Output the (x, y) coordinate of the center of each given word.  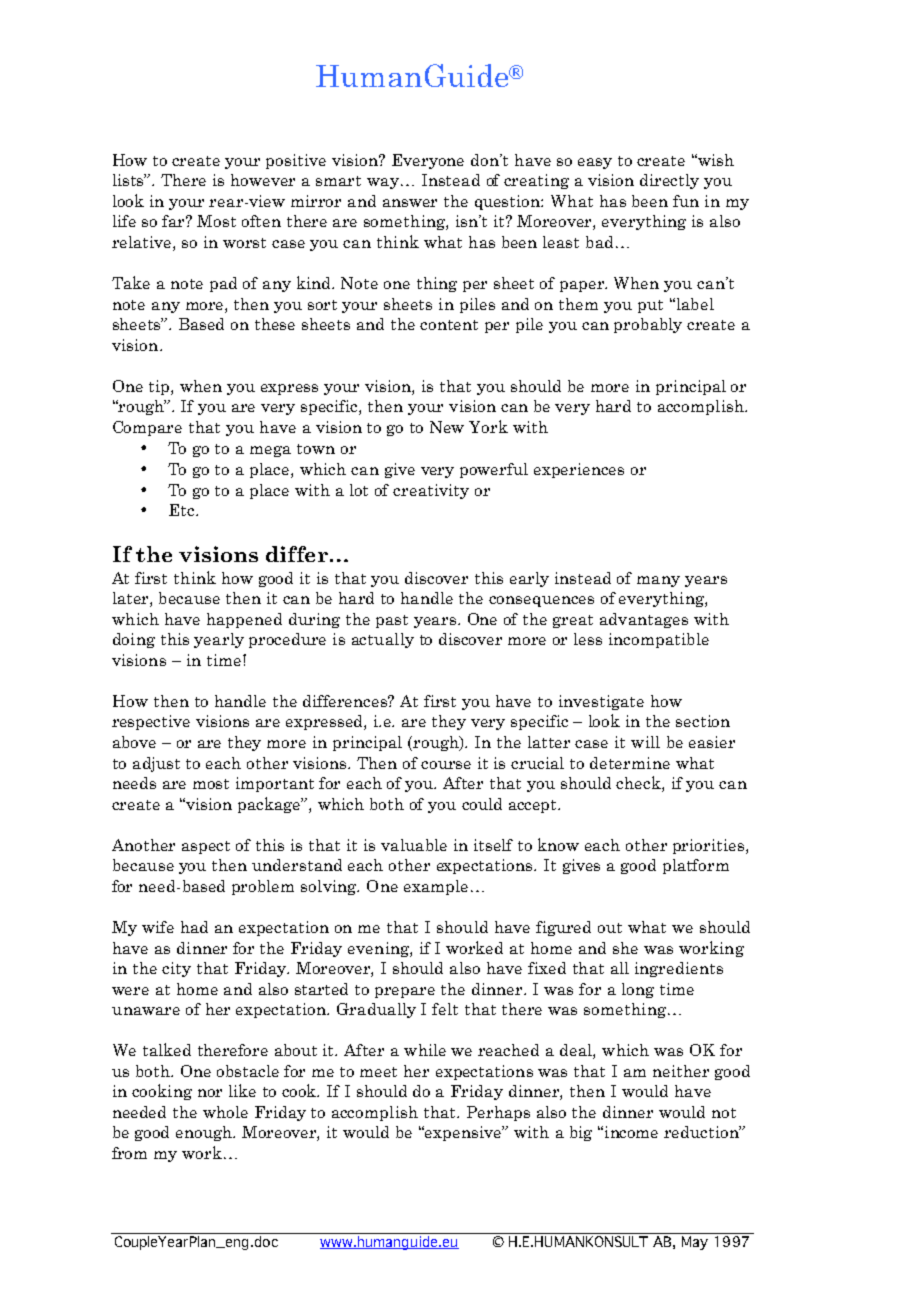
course (446, 765)
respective (151, 722)
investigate (601, 702)
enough (205, 1133)
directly (669, 181)
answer (410, 203)
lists (129, 180)
